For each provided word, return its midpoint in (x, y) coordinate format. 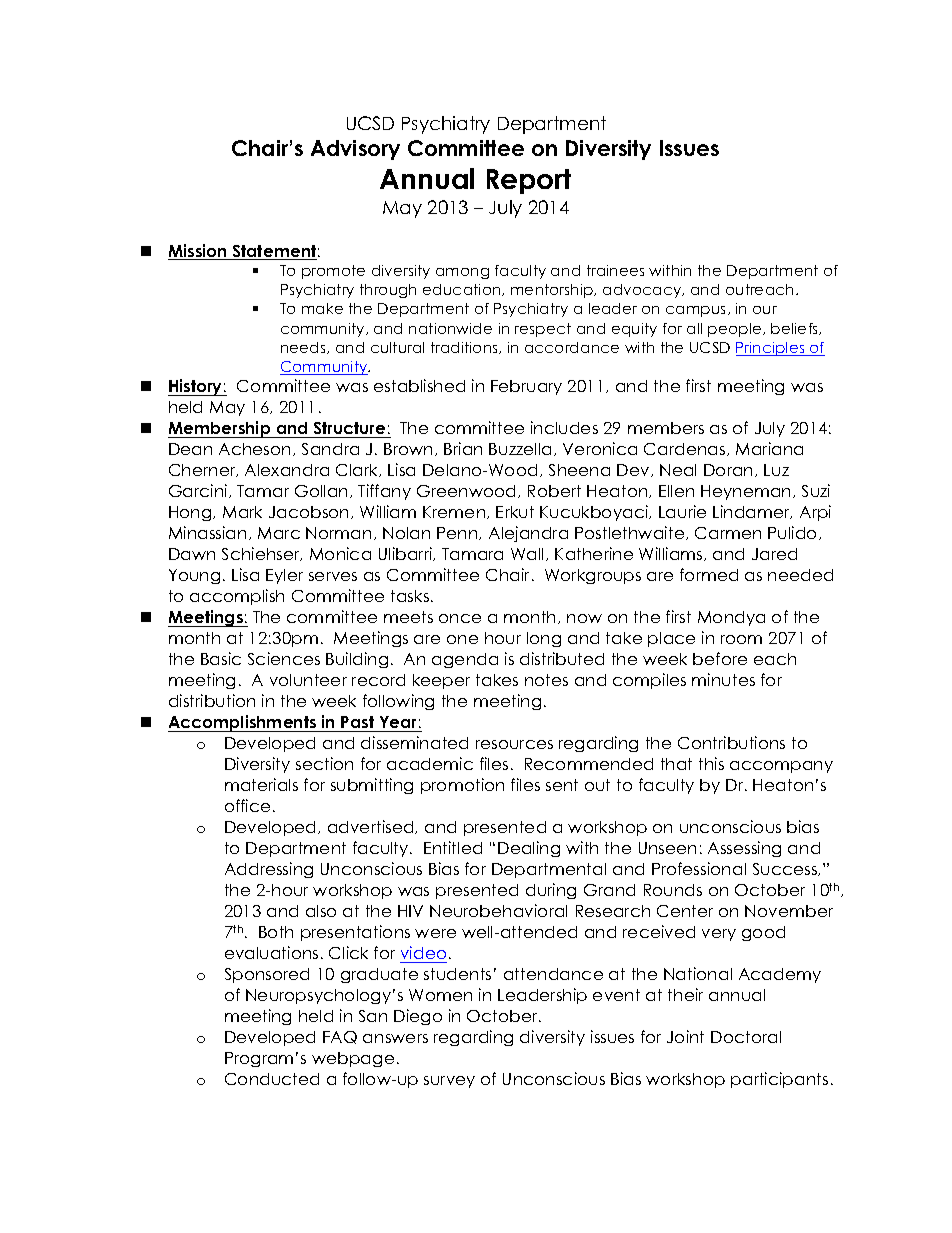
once (460, 618)
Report (529, 181)
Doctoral (746, 1037)
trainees (615, 270)
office (247, 805)
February (526, 387)
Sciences (284, 658)
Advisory (355, 150)
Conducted (272, 1079)
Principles (771, 349)
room (741, 639)
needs (304, 348)
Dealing (529, 849)
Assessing (744, 849)
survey (449, 1082)
